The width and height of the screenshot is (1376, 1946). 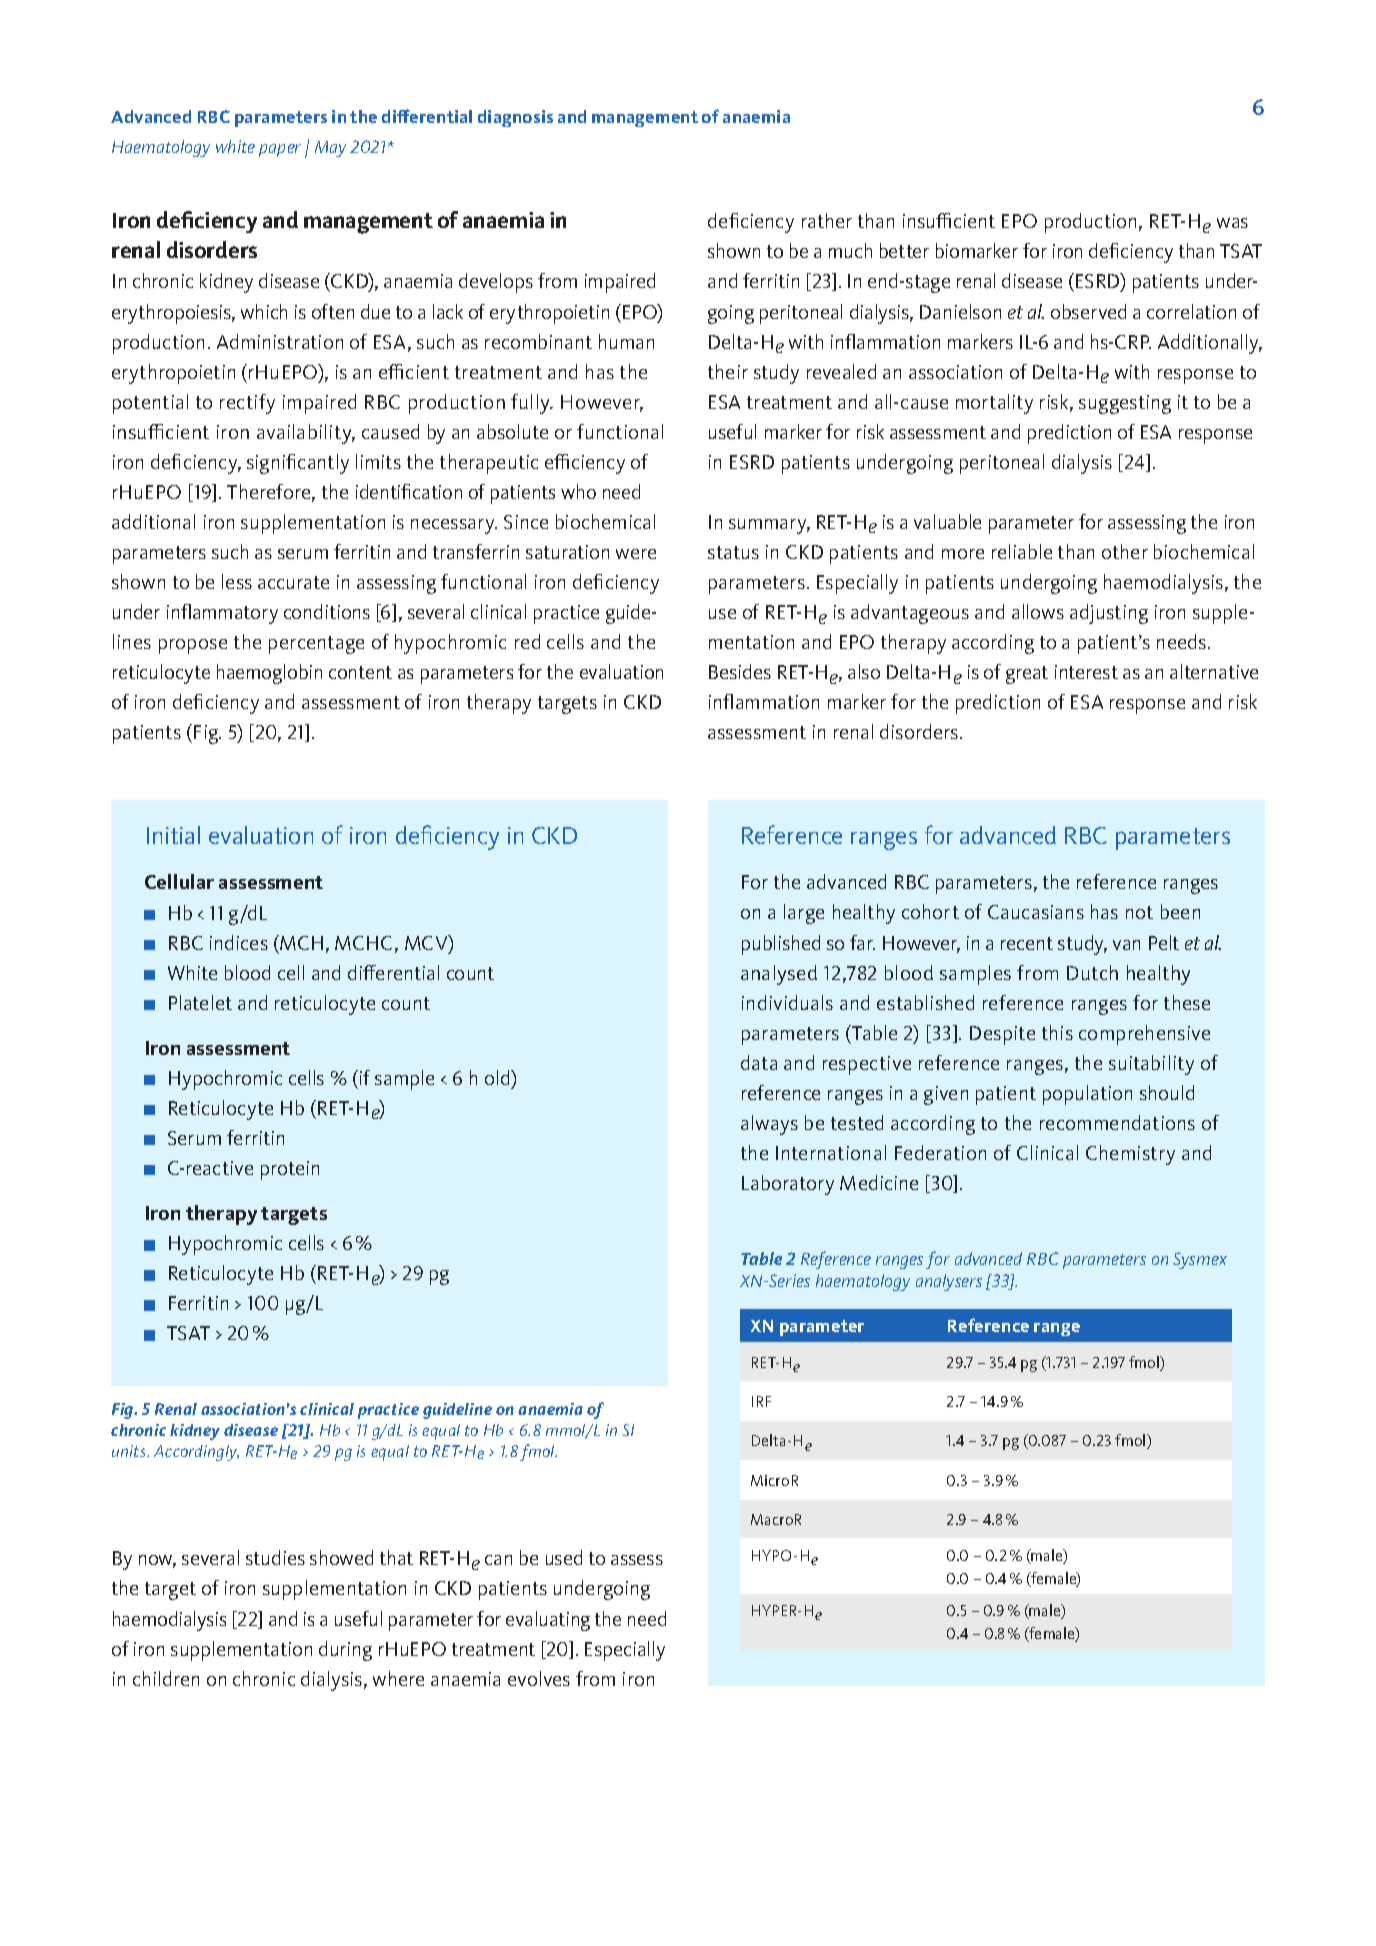 I want to click on rather, so click(x=827, y=220).
